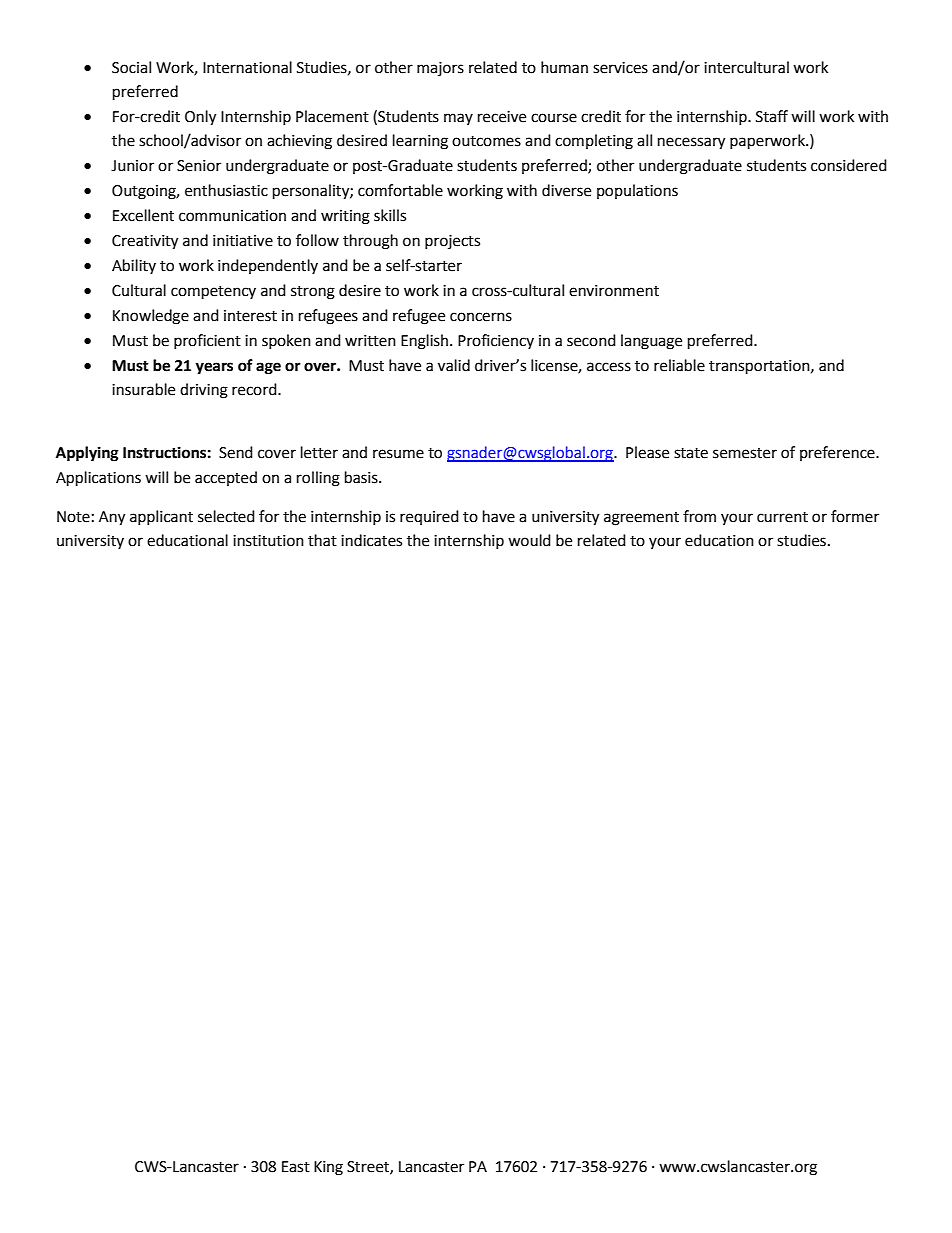 This page has width=952, height=1233. Describe the element at coordinates (458, 119) in the page. I see `may` at that location.
